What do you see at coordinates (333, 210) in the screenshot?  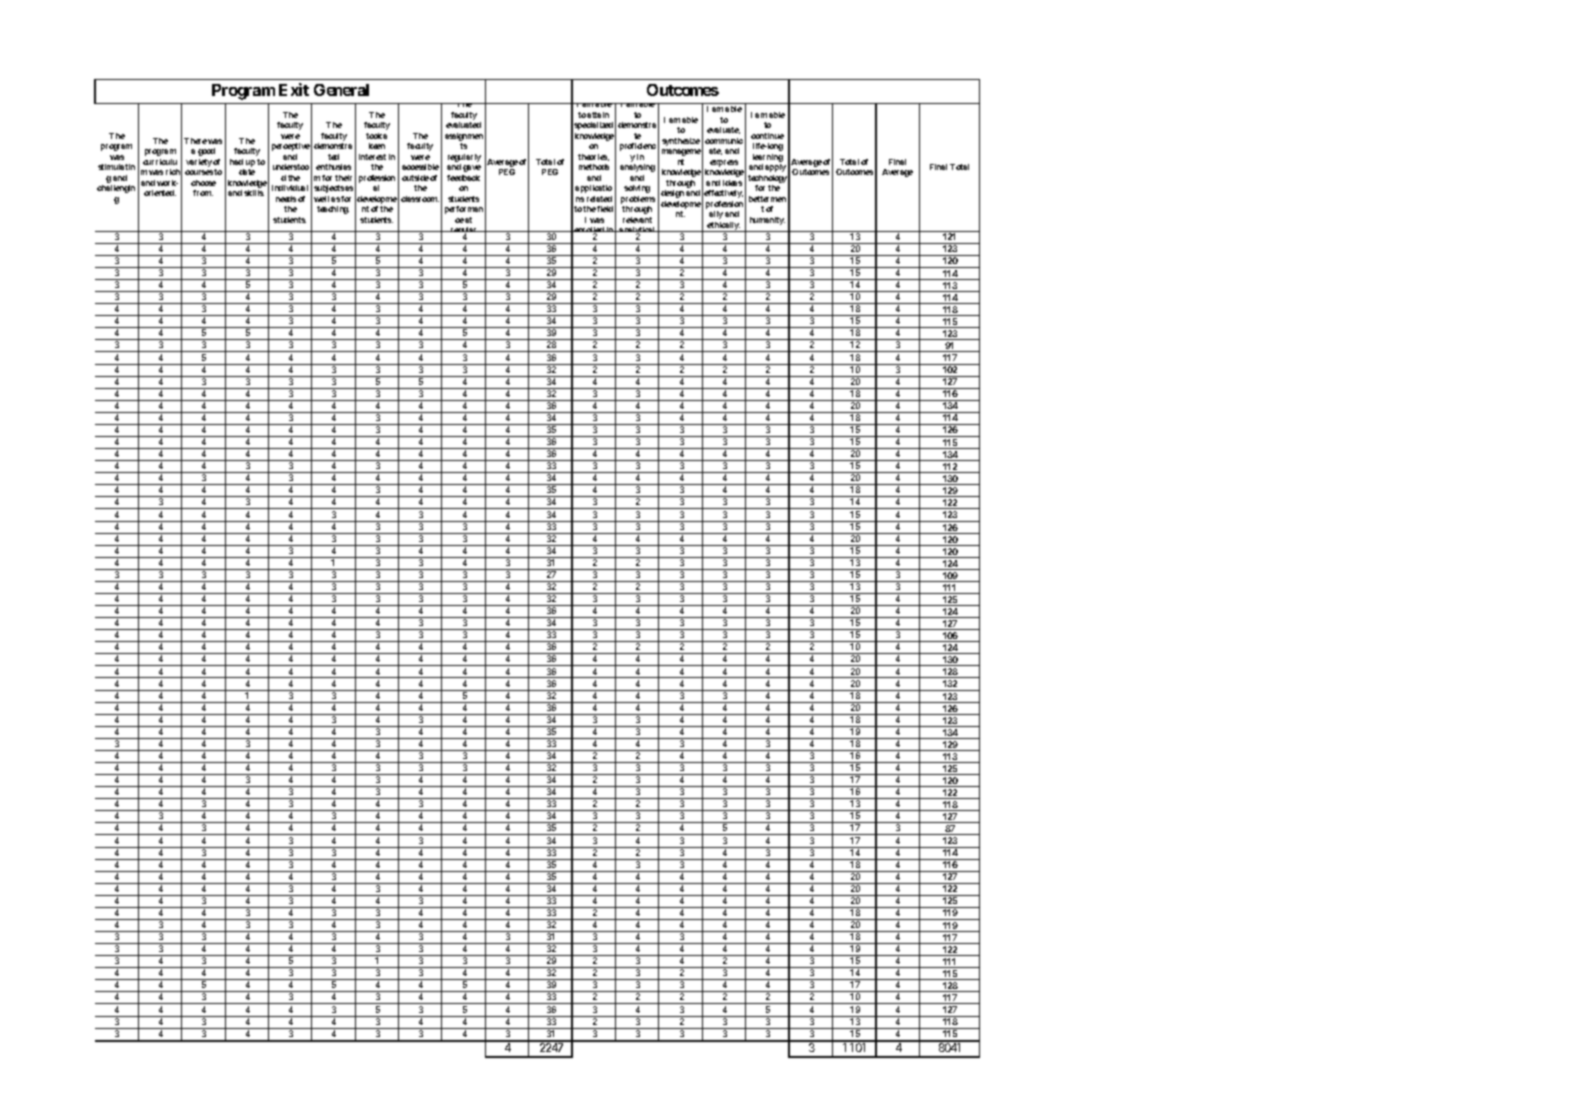 I see `teaching` at bounding box center [333, 210].
